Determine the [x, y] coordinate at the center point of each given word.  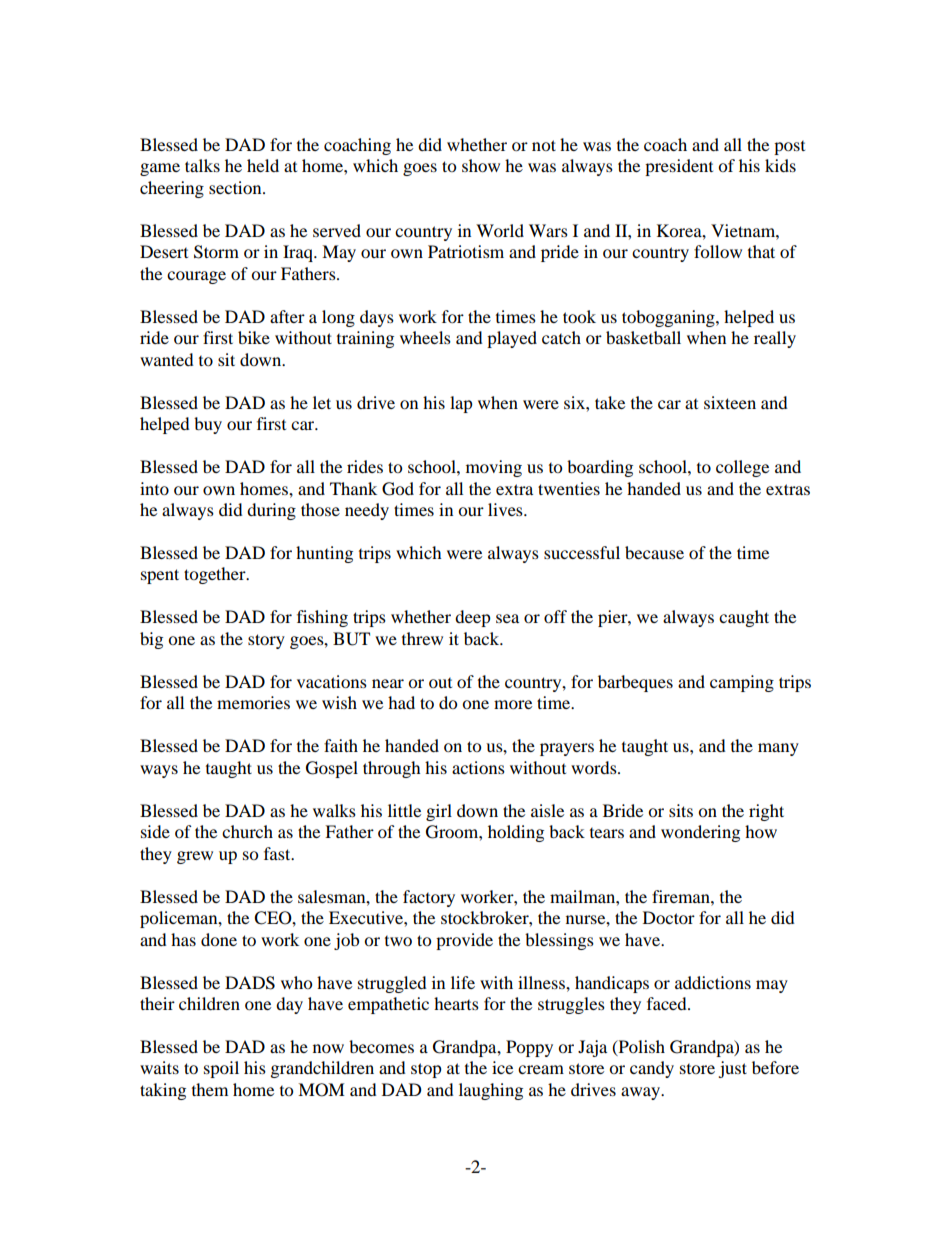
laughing [491, 1091]
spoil [221, 1069]
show [481, 165]
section [236, 187]
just [732, 1069]
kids [780, 165]
